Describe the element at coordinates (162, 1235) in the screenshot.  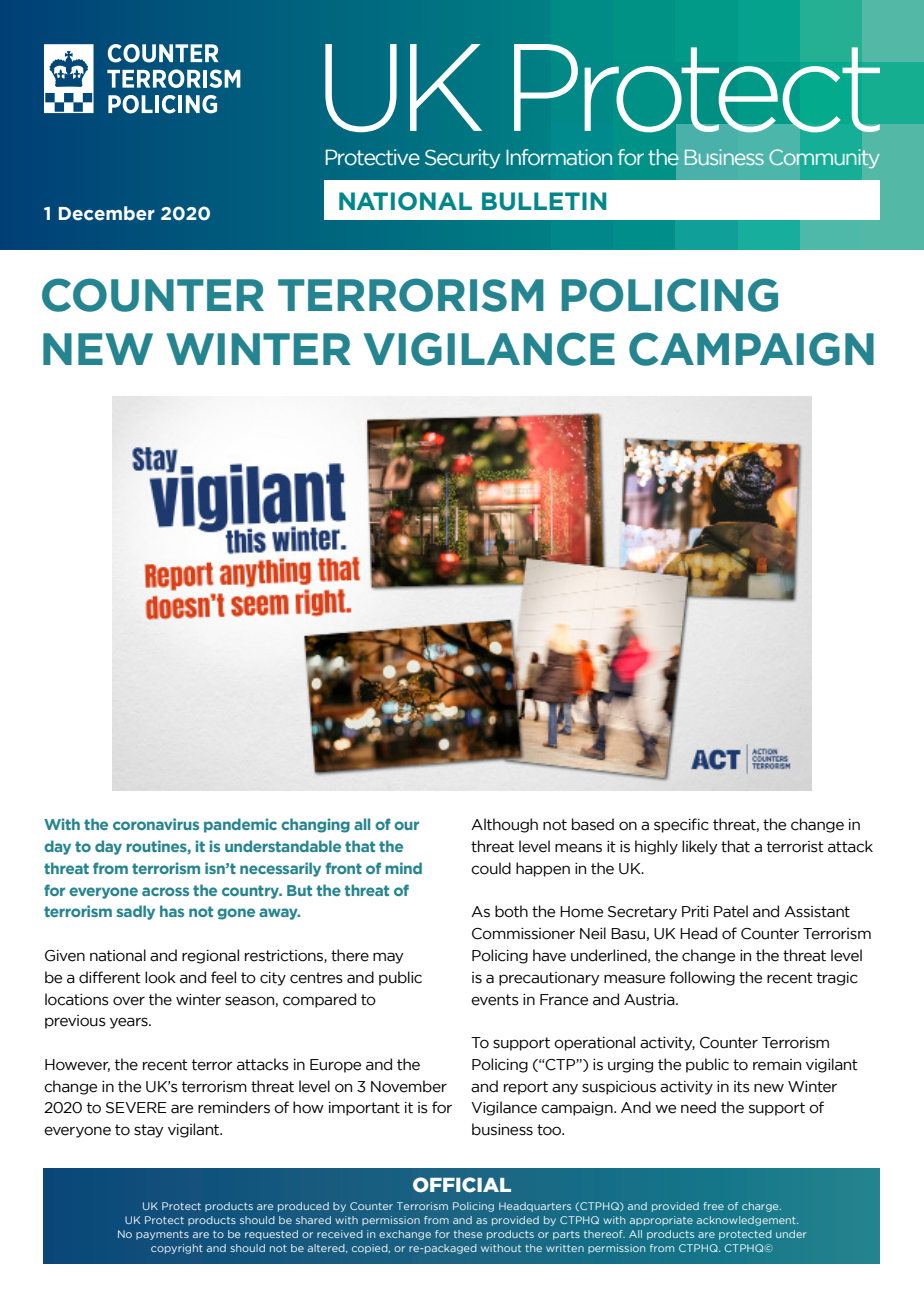
I see `payments` at that location.
